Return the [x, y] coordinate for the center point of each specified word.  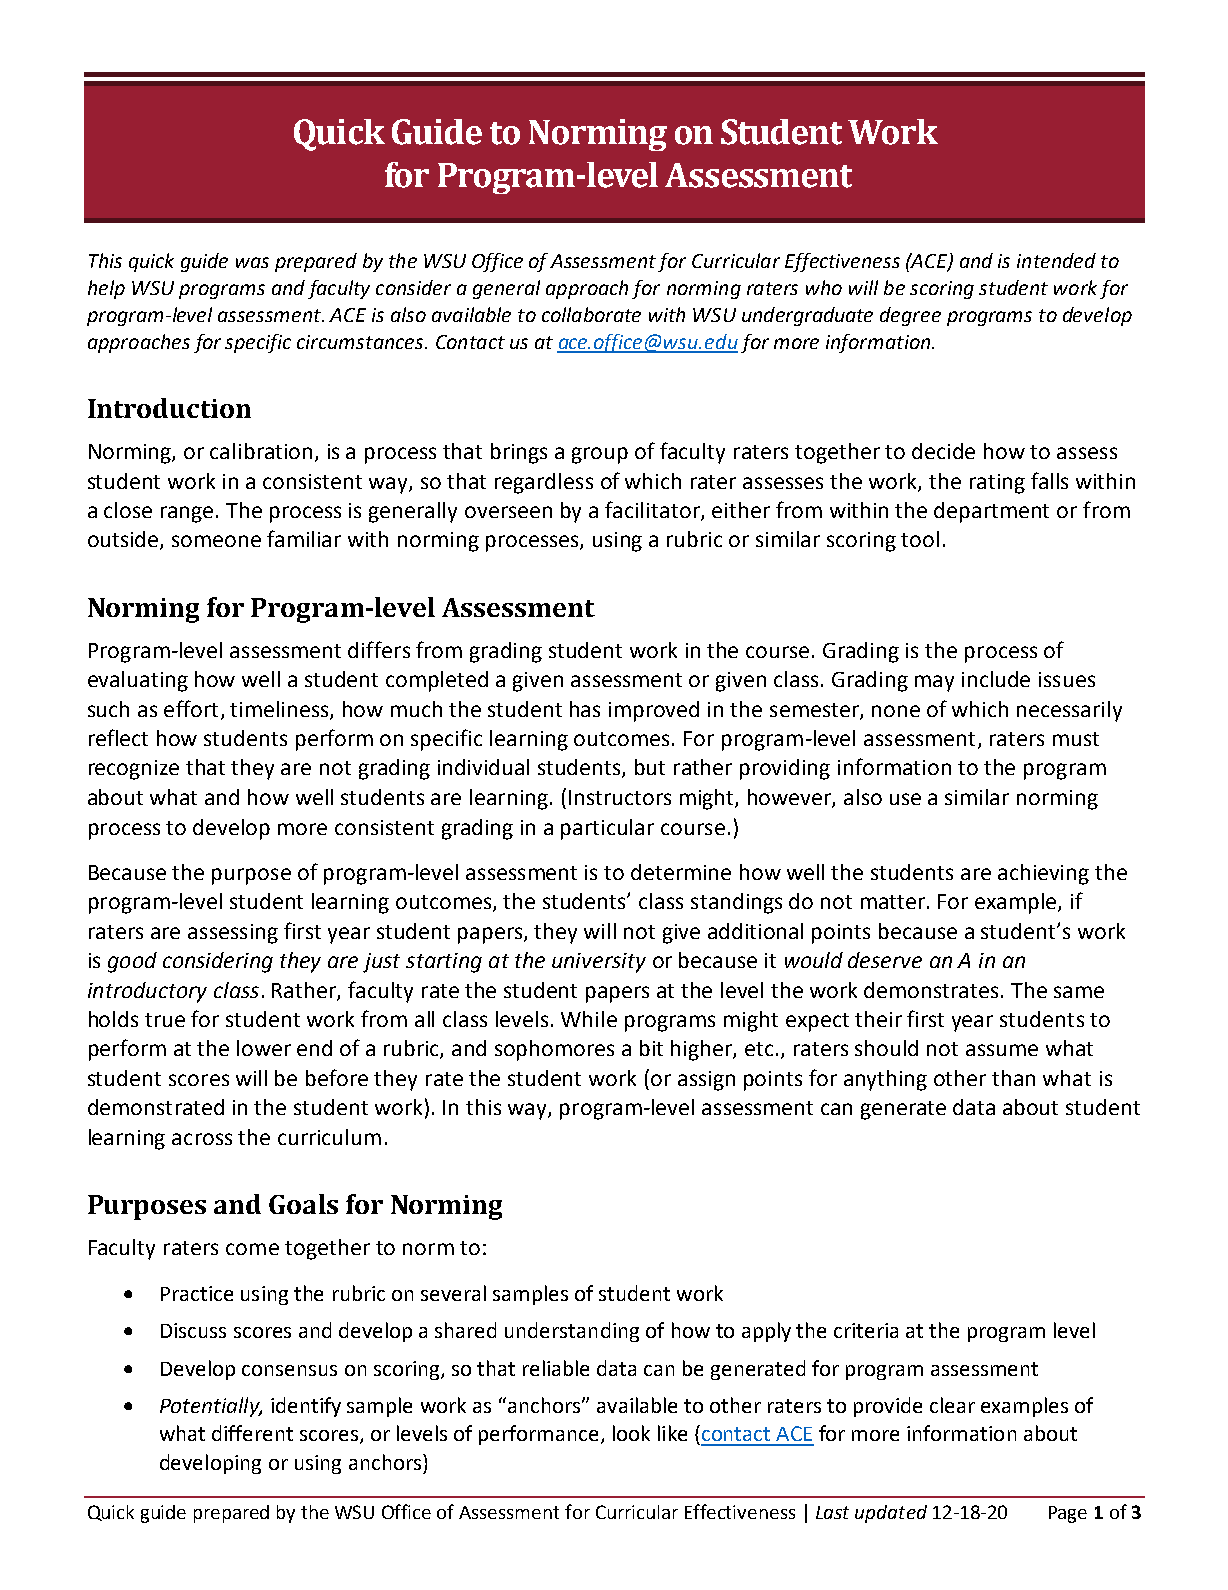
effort [191, 708]
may [934, 683]
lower [264, 1048]
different [252, 1433]
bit [651, 1048]
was [252, 262]
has [585, 709]
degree [910, 316]
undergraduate [807, 316]
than [1013, 1078]
